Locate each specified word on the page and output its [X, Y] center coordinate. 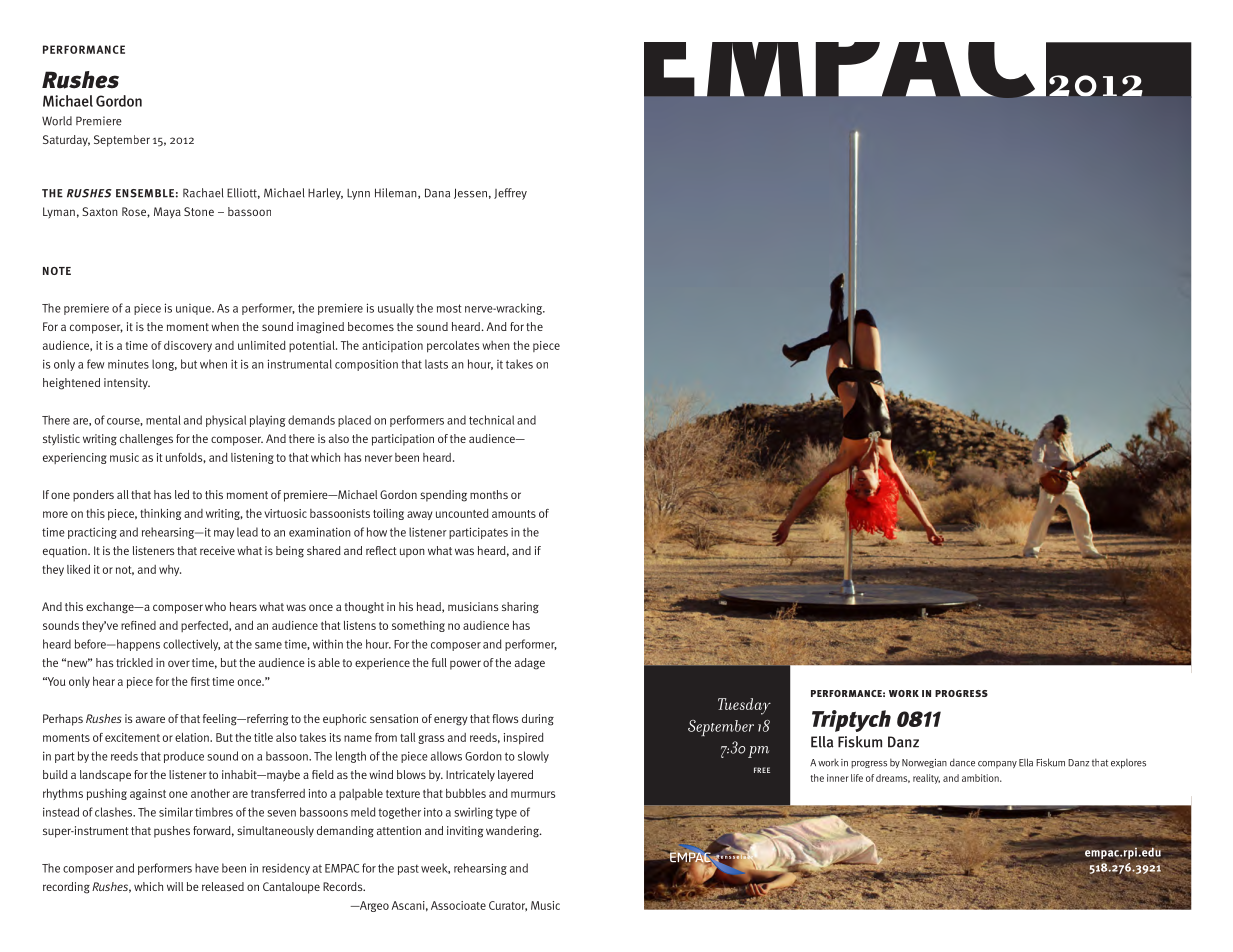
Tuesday [744, 706]
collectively [191, 645]
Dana [437, 193]
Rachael [203, 193]
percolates [453, 346]
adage [530, 664]
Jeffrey [510, 194]
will [175, 886]
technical [491, 420]
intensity [127, 384]
